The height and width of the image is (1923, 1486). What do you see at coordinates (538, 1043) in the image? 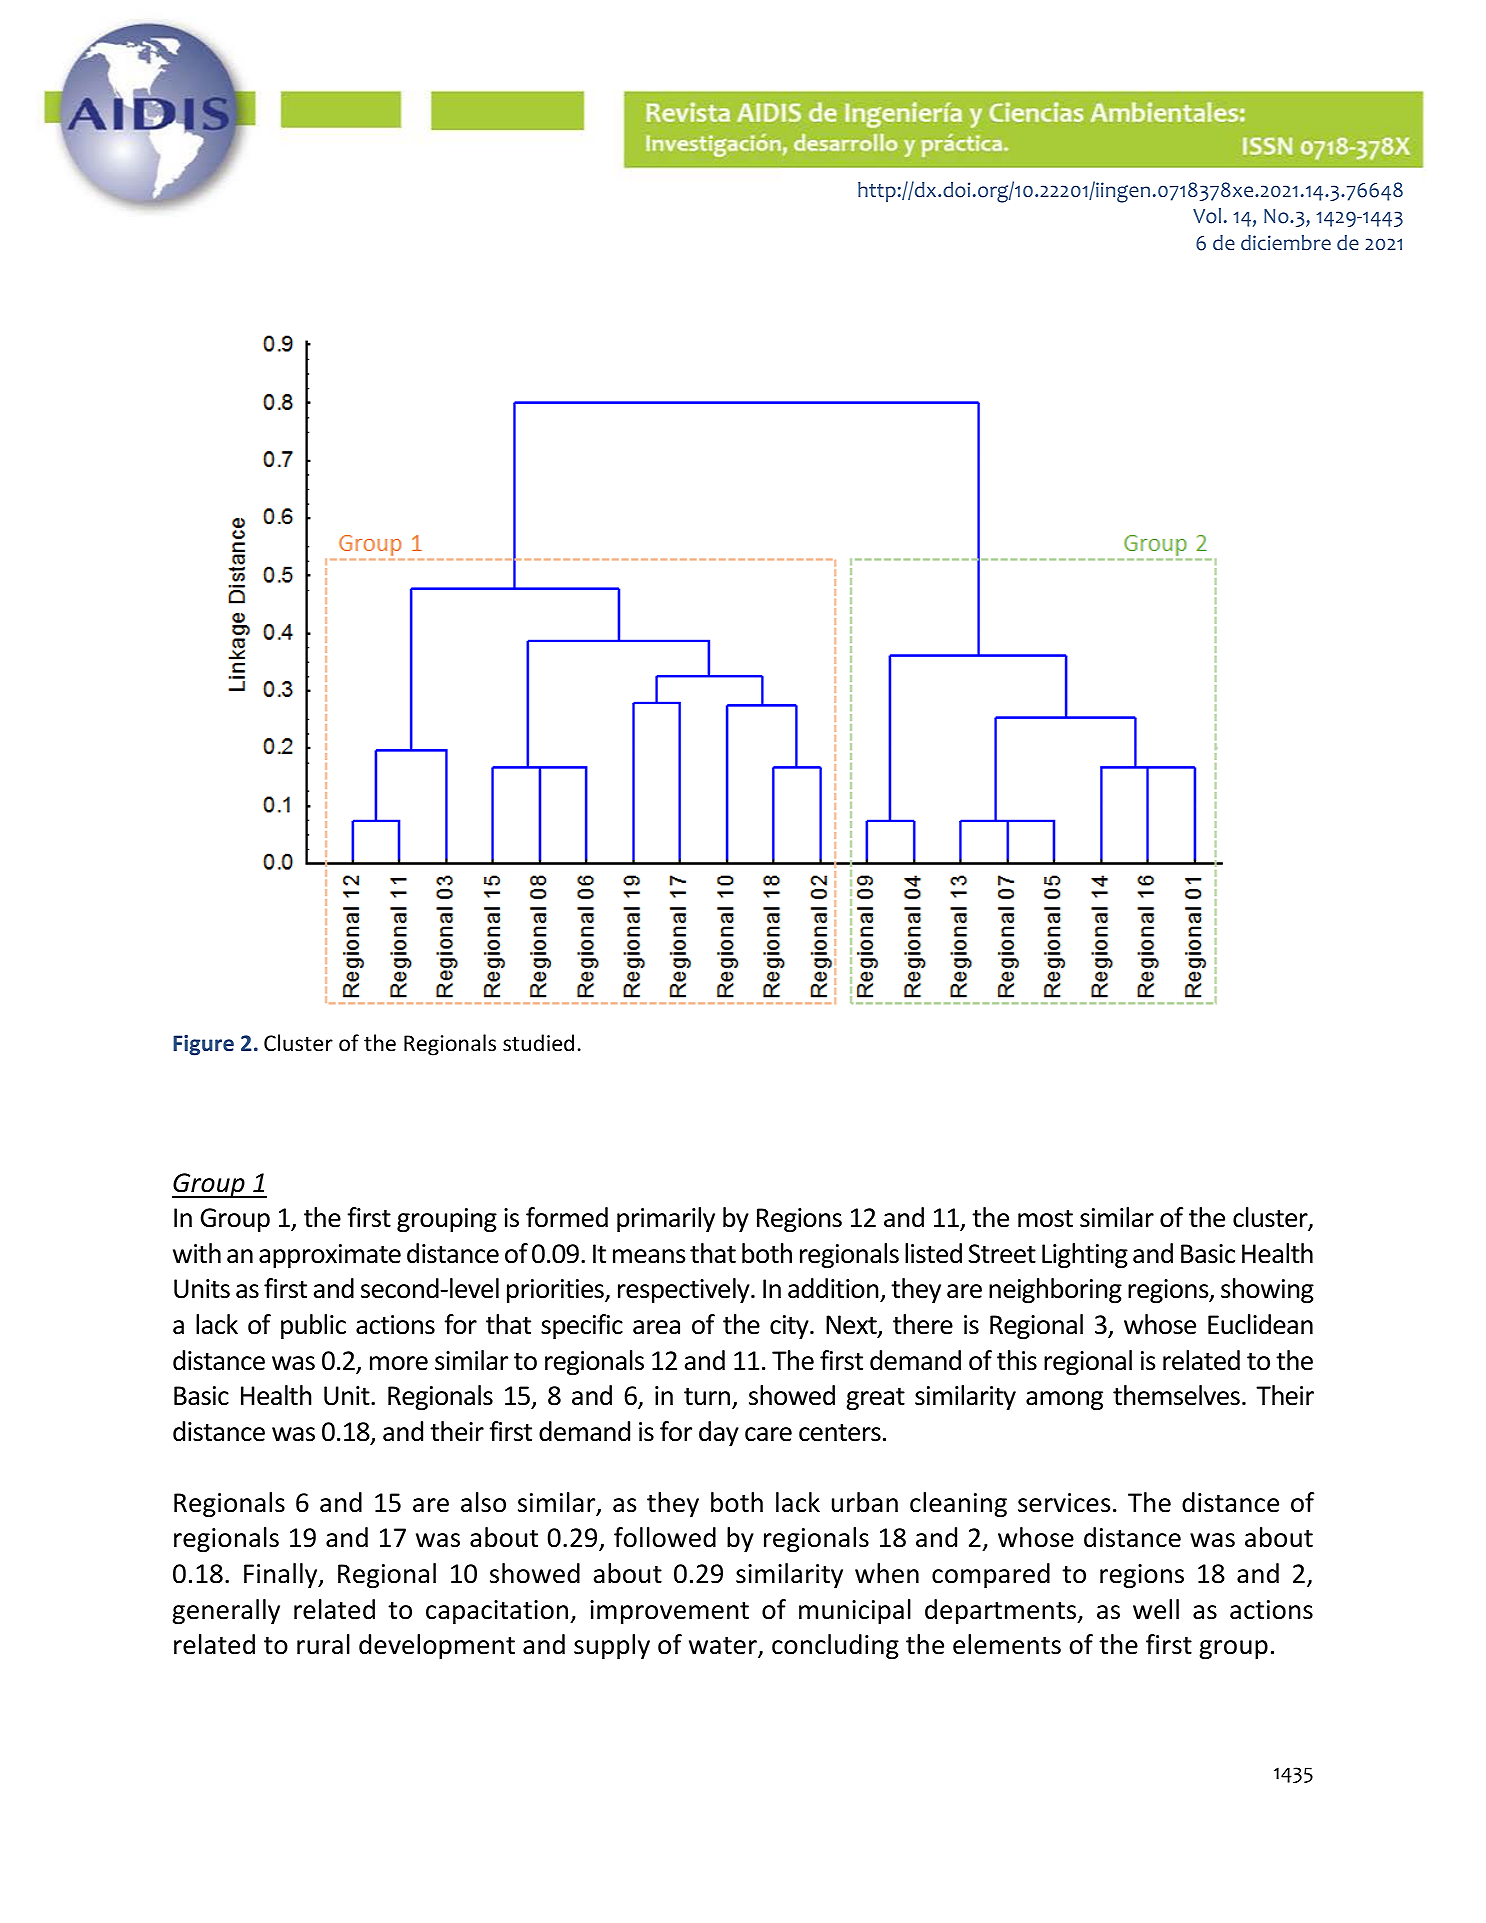
I see `studied` at bounding box center [538, 1043].
